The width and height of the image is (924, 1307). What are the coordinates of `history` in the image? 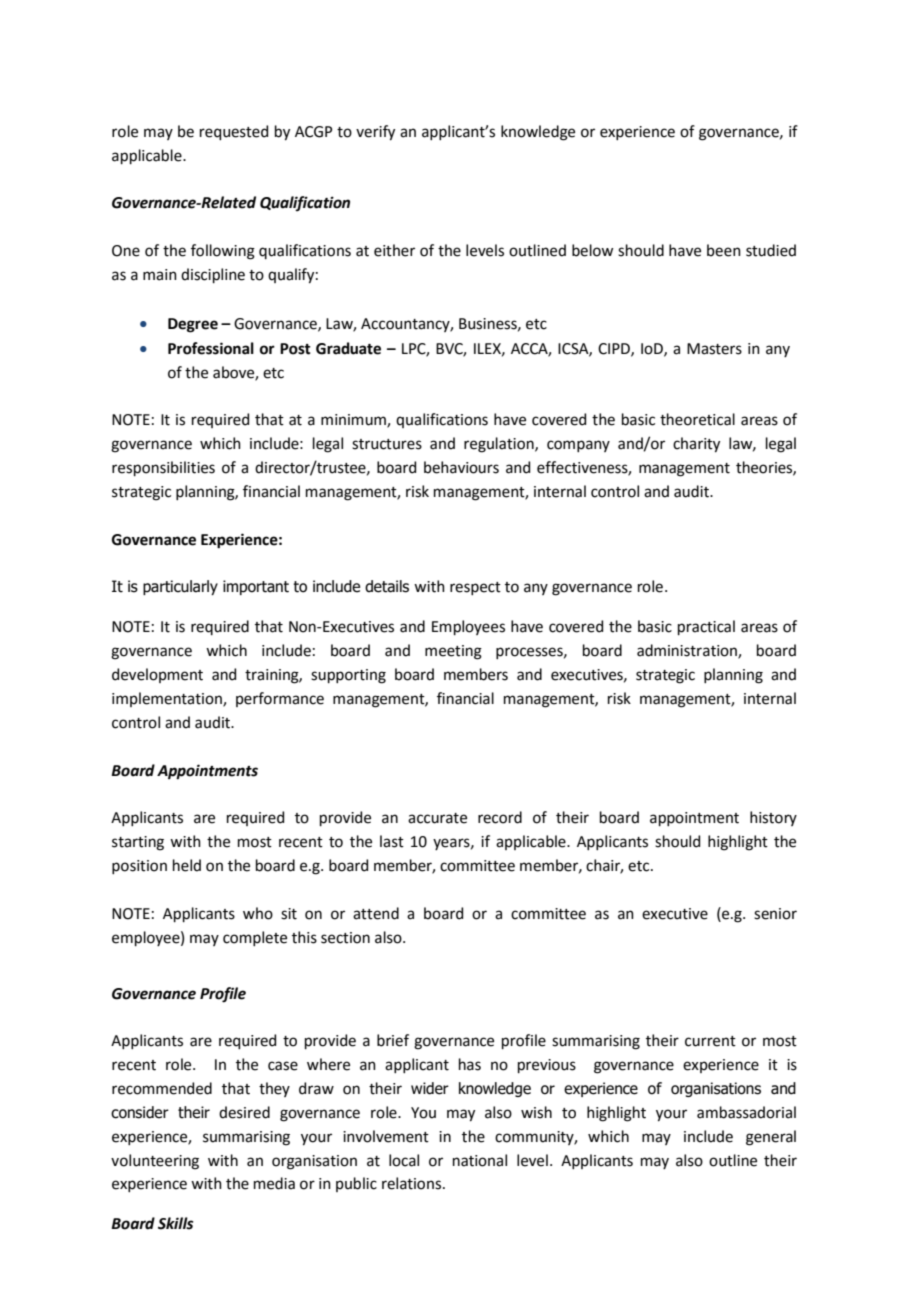 It's located at (773, 818).
